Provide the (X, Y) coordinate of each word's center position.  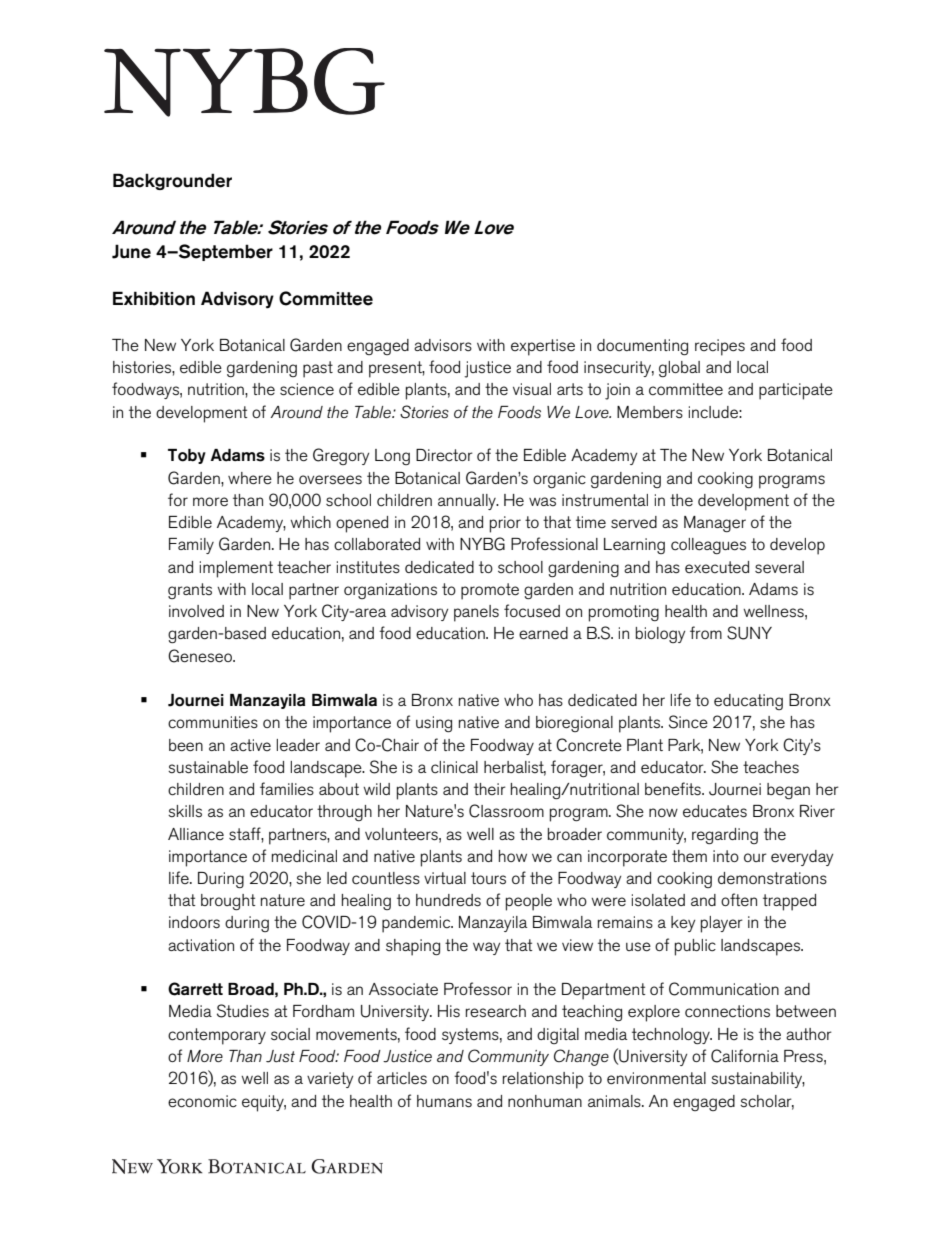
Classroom (506, 811)
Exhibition (154, 298)
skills (185, 811)
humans (444, 1101)
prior (505, 524)
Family (191, 546)
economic (202, 1101)
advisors (443, 345)
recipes (720, 347)
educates (715, 811)
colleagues (708, 546)
